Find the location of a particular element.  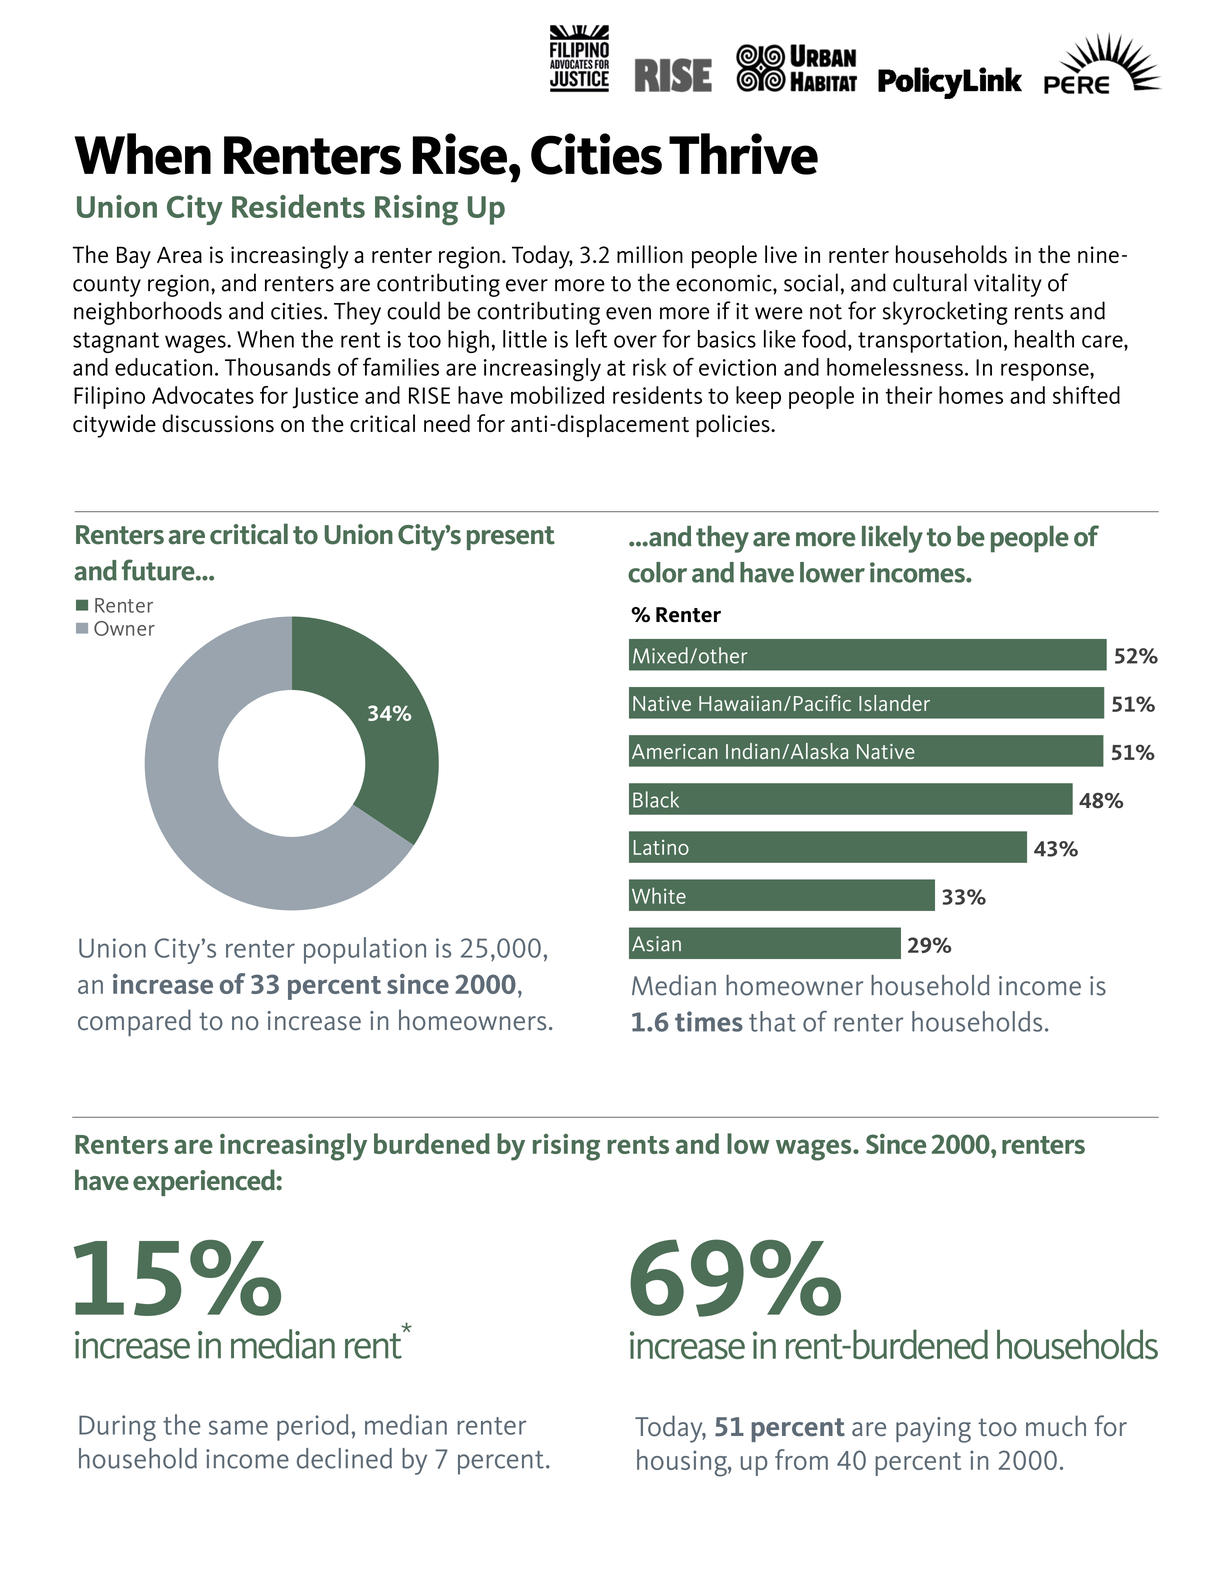

Area is located at coordinates (179, 254).
